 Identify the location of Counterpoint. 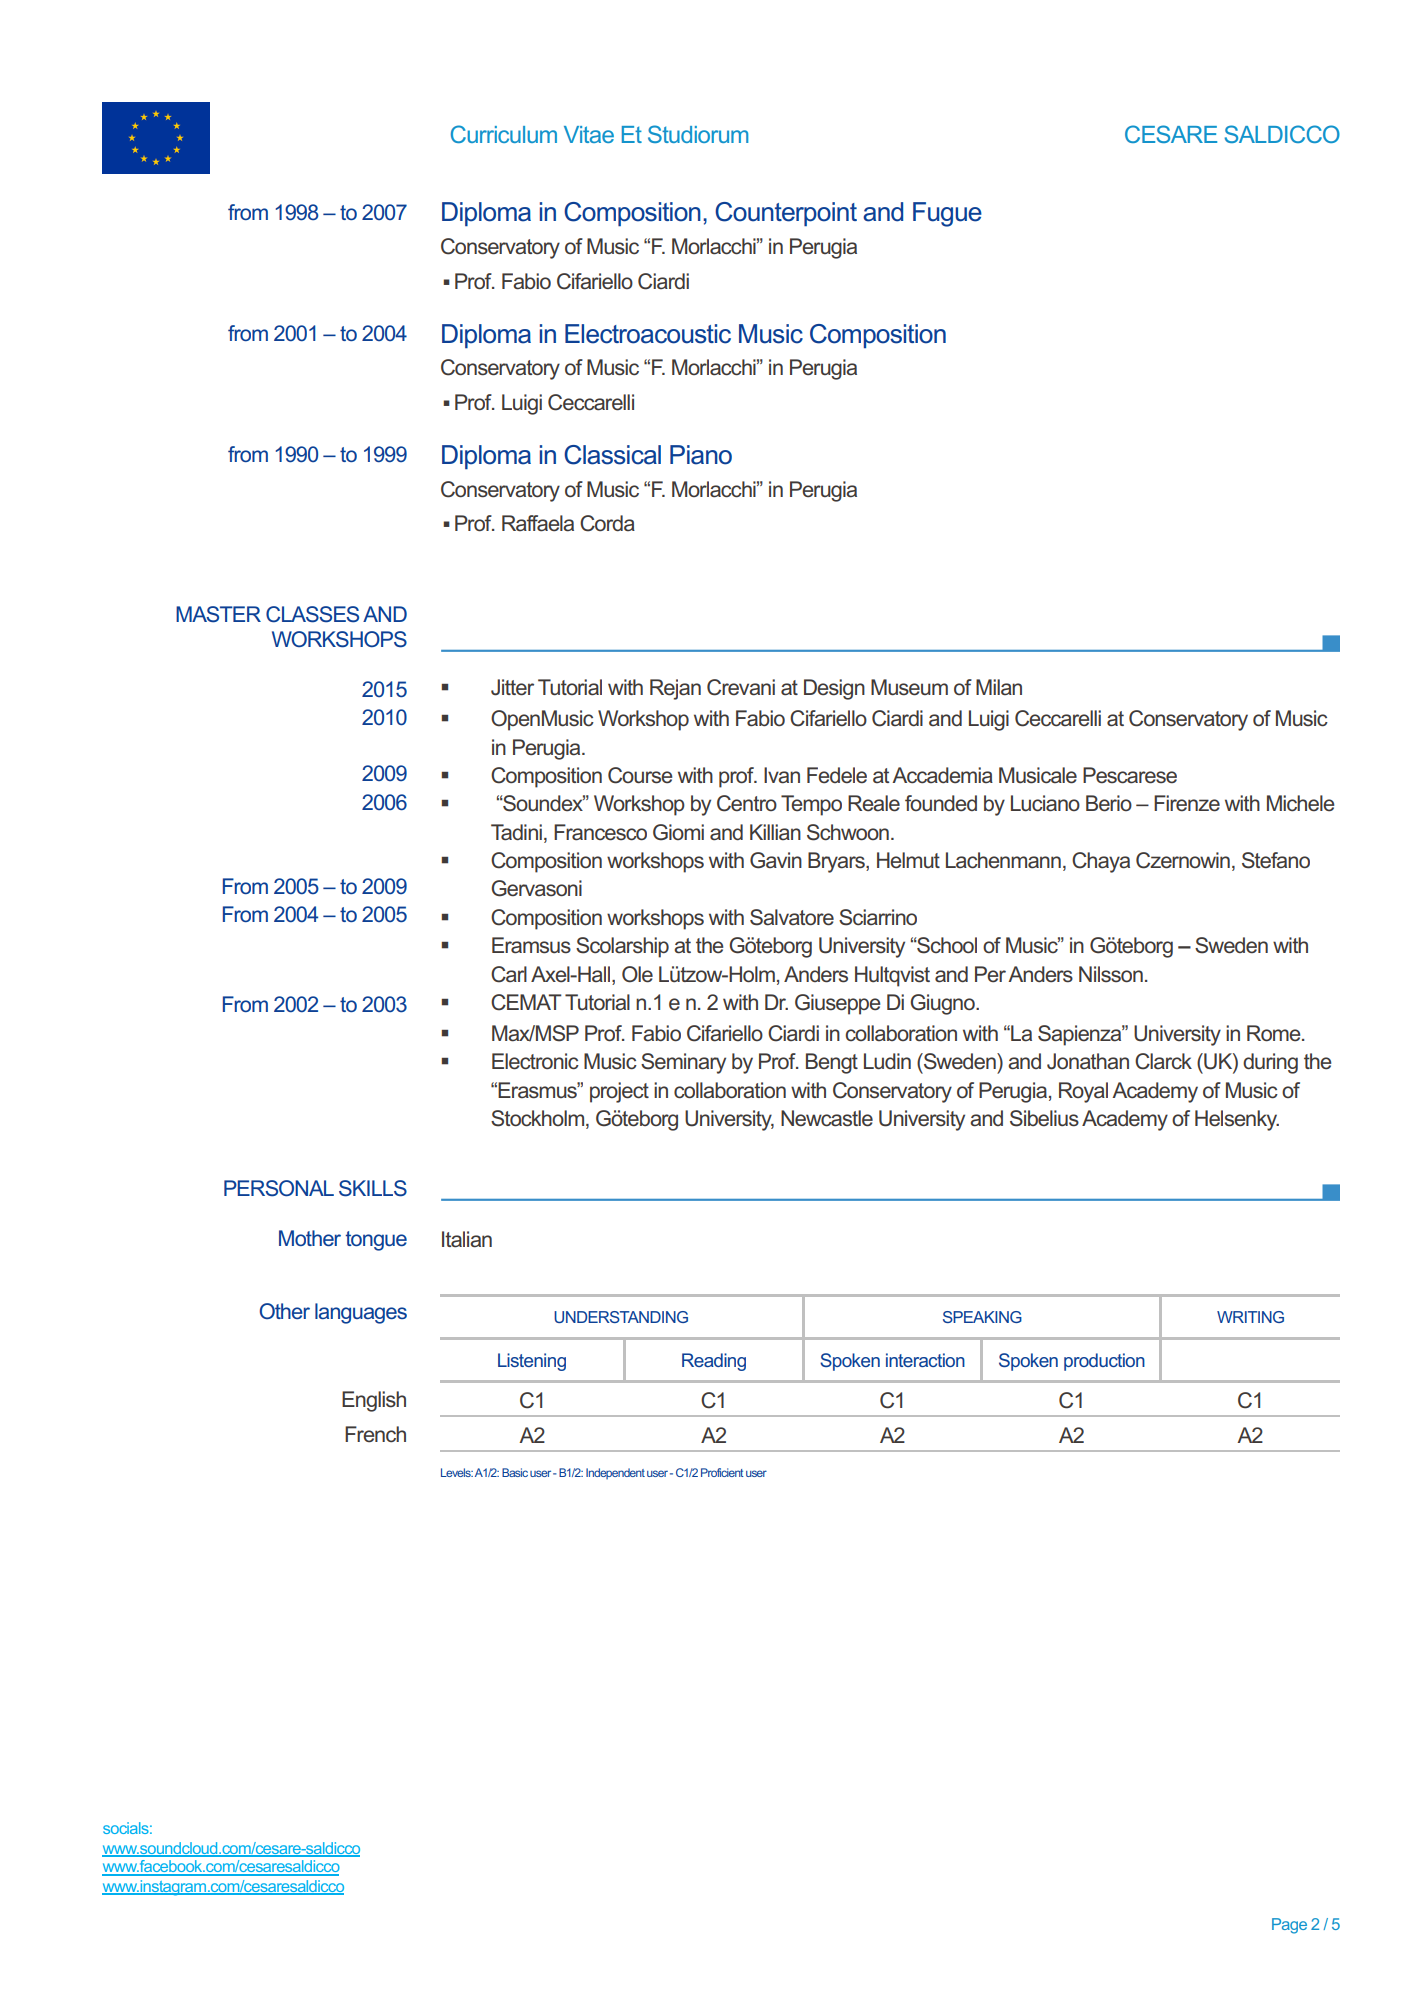
(786, 214).
